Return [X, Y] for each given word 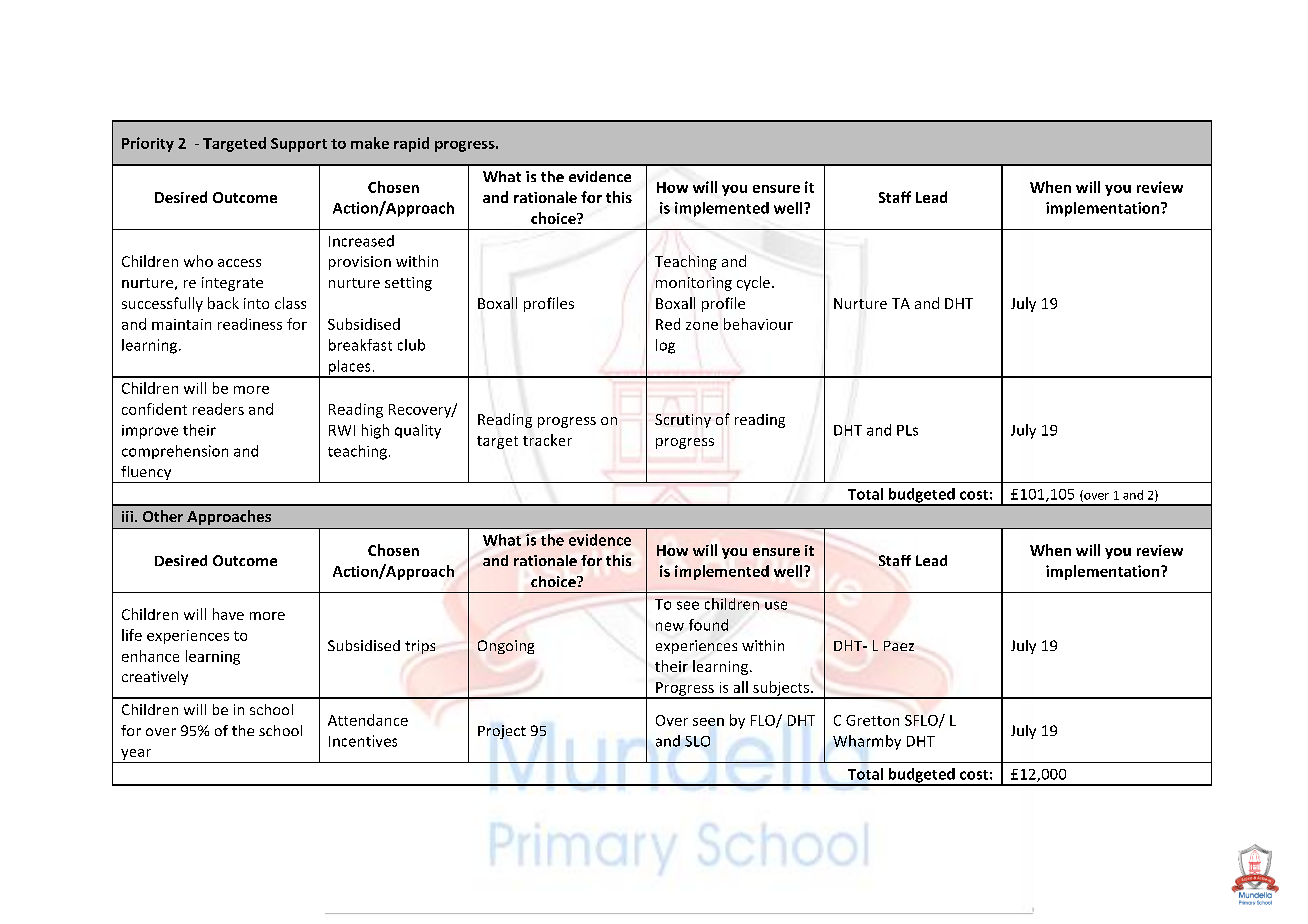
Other [163, 516]
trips [420, 647]
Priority [148, 144]
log [665, 346]
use [776, 605]
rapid [411, 144]
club [411, 345]
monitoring [694, 284]
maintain [181, 324]
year [136, 754]
